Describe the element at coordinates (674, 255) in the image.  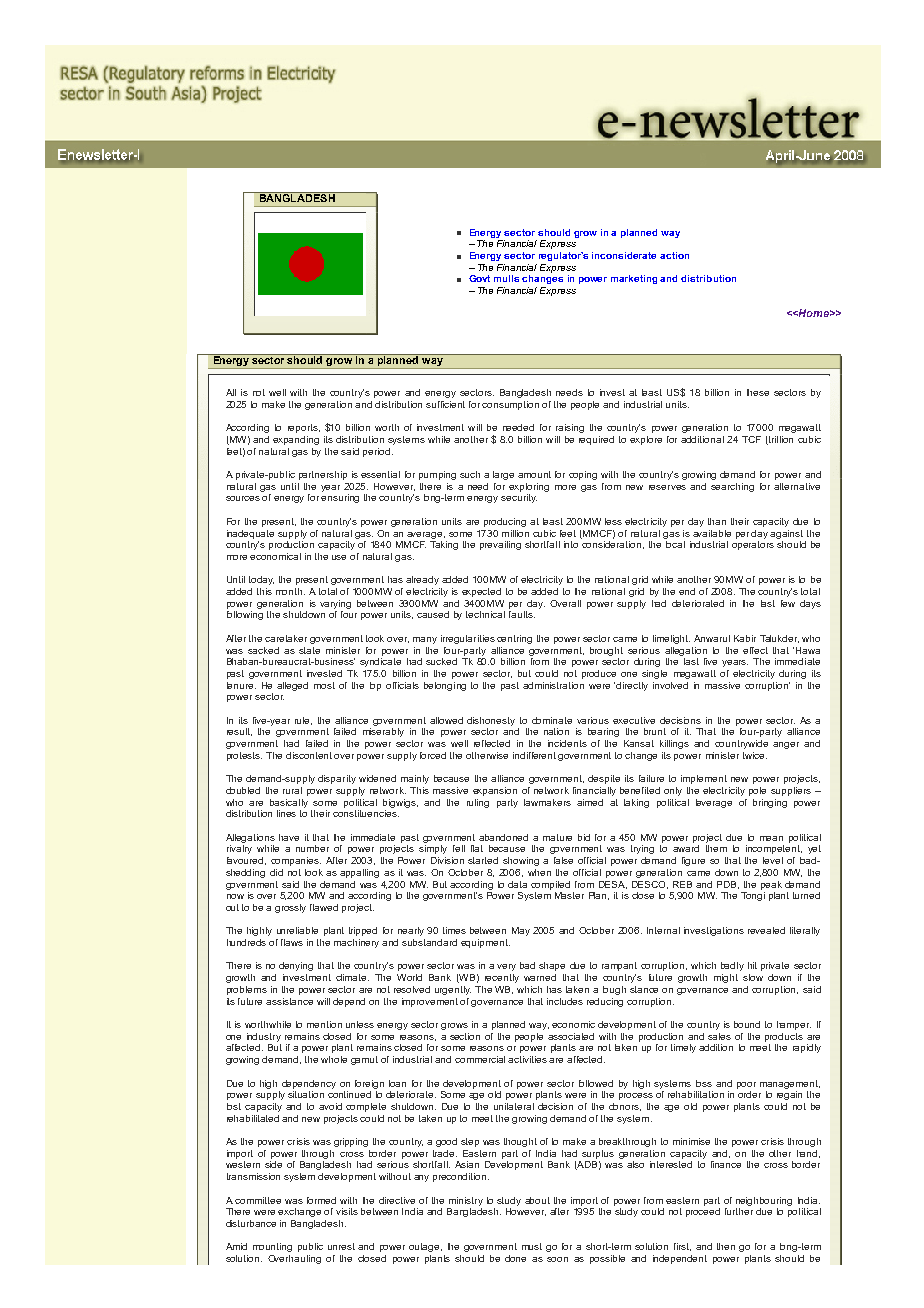
I see `action` at that location.
